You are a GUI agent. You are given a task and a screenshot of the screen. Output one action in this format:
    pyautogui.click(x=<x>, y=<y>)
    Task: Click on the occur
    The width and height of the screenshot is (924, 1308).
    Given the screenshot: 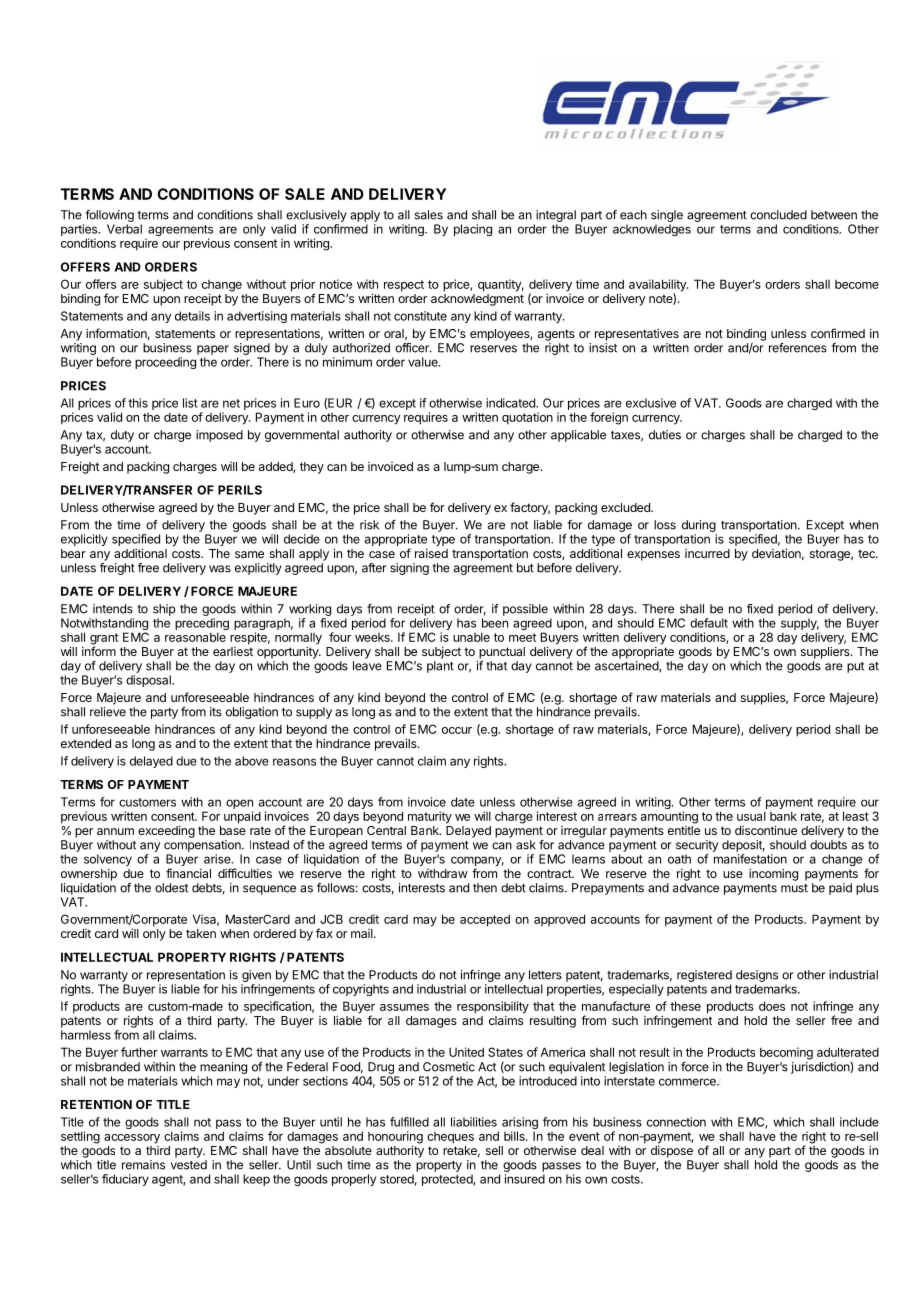 What is the action you would take?
    pyautogui.click(x=457, y=730)
